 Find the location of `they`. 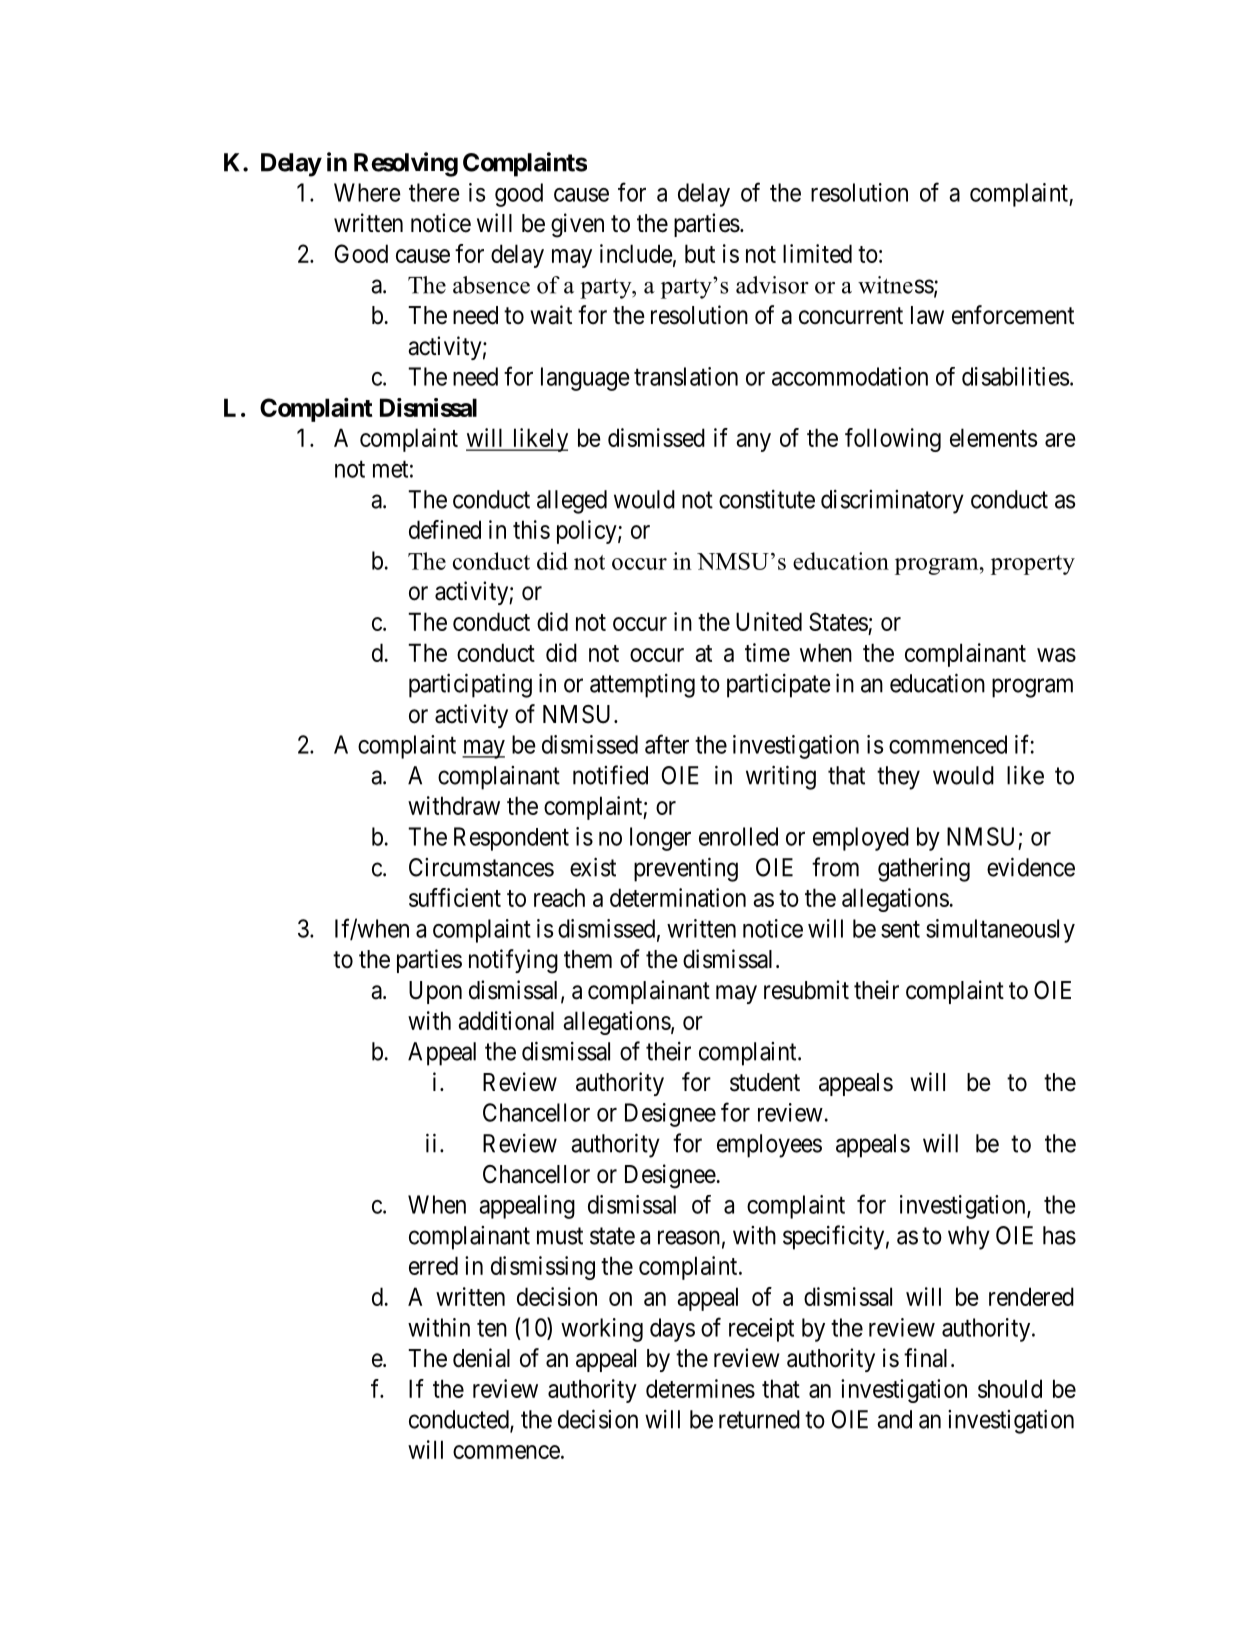

they is located at coordinates (898, 778).
